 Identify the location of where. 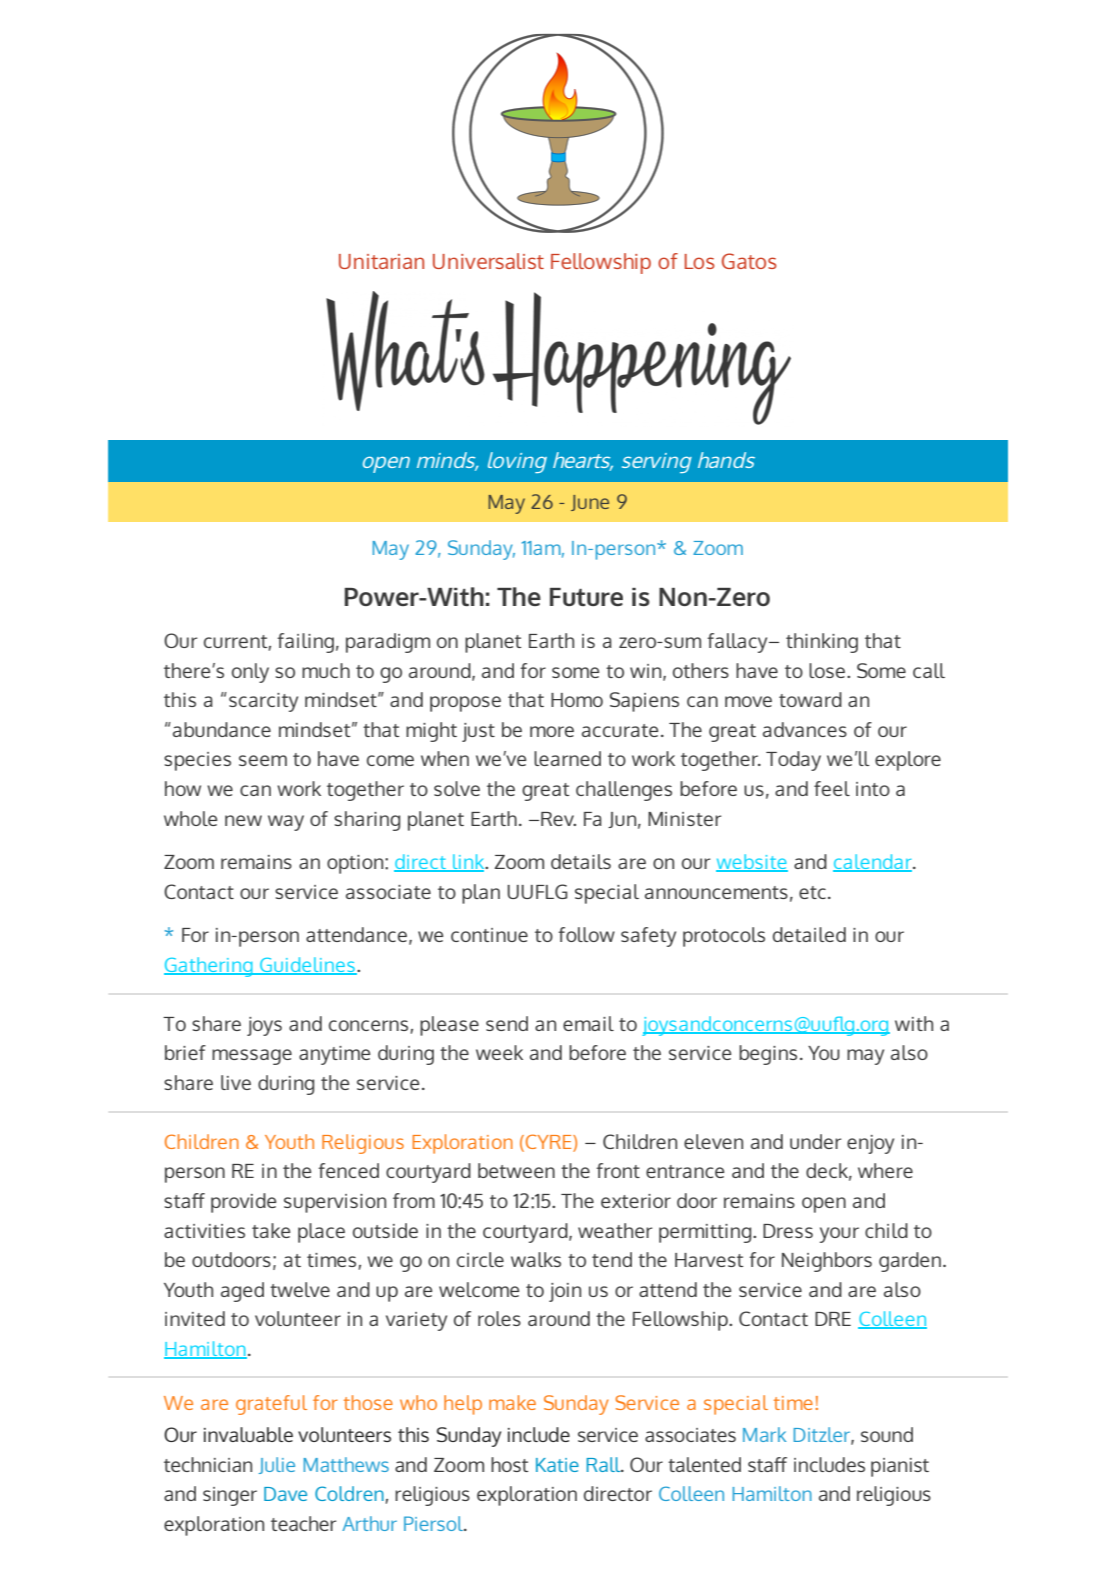
(885, 1170).
